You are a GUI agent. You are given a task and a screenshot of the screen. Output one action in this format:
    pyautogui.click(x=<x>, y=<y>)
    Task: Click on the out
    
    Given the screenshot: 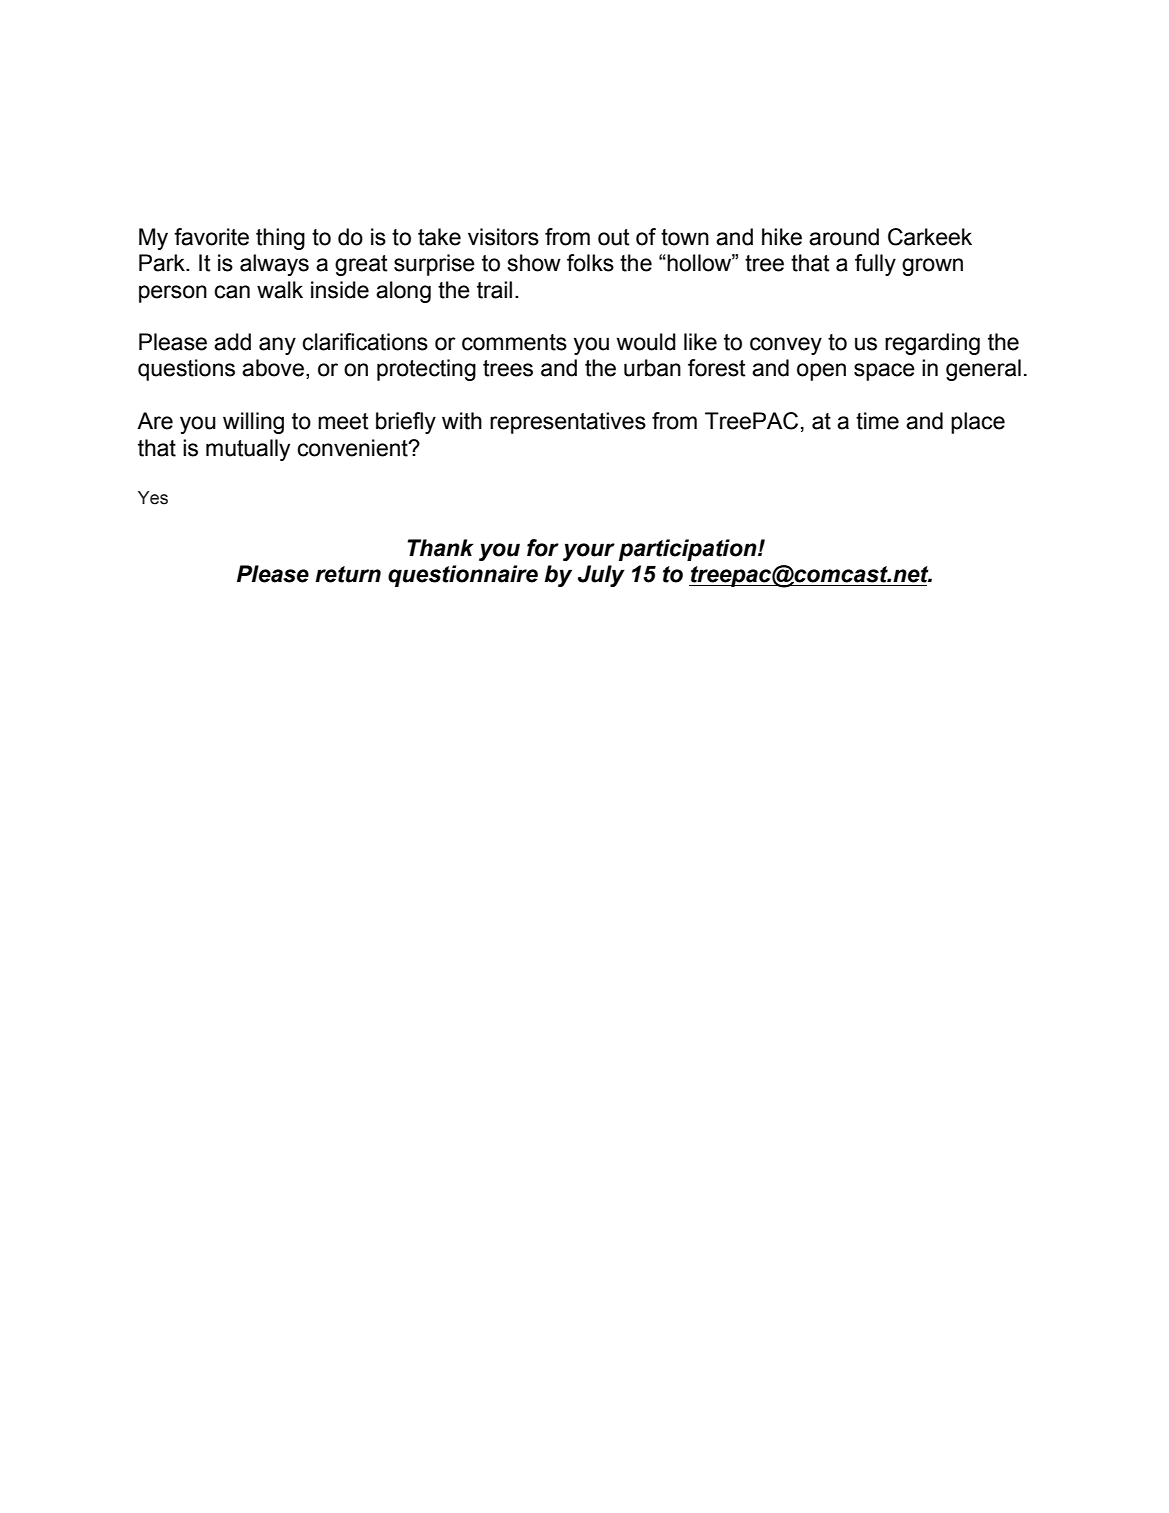 What is the action you would take?
    pyautogui.click(x=614, y=237)
